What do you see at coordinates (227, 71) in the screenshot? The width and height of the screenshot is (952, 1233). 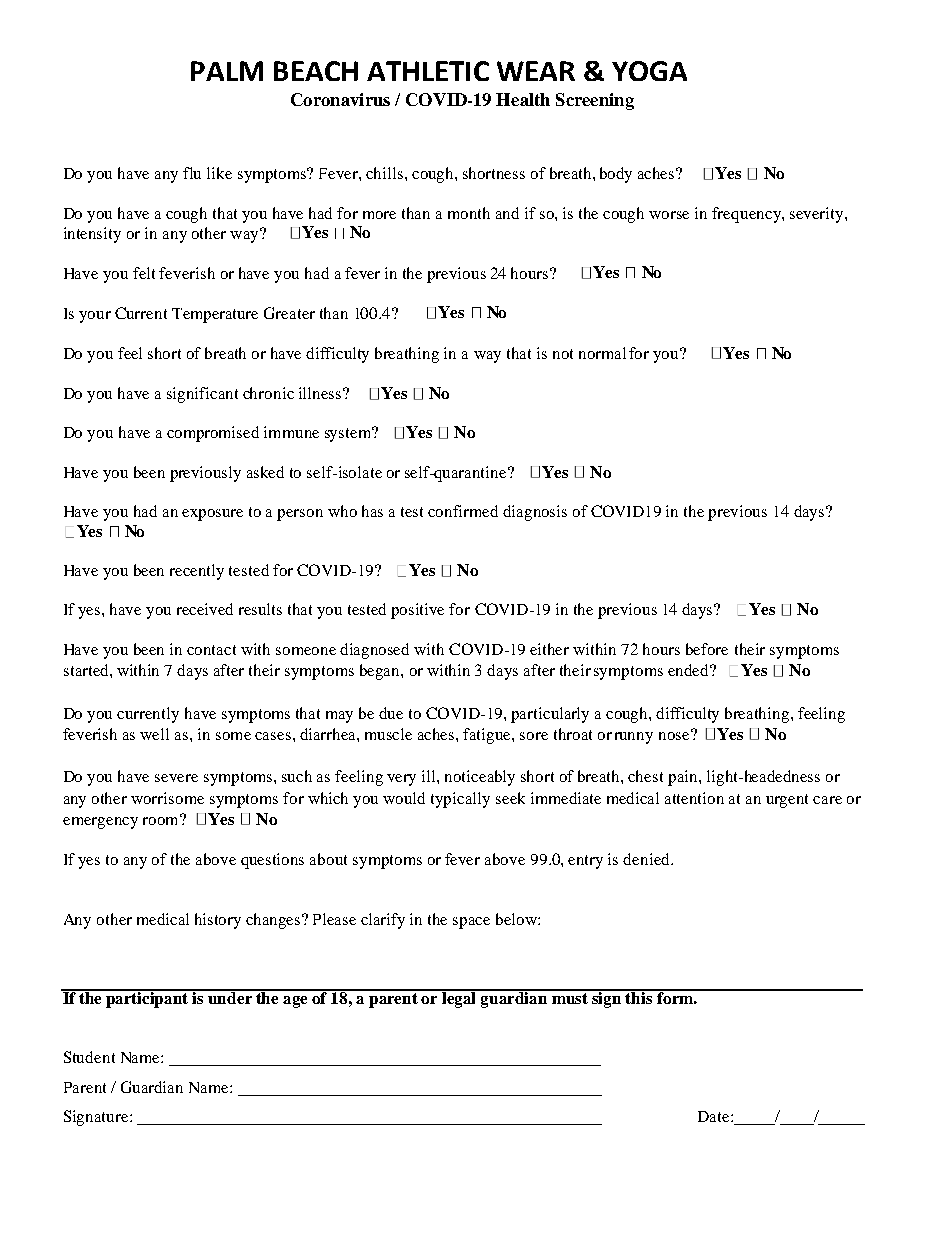 I see `PALM` at bounding box center [227, 71].
